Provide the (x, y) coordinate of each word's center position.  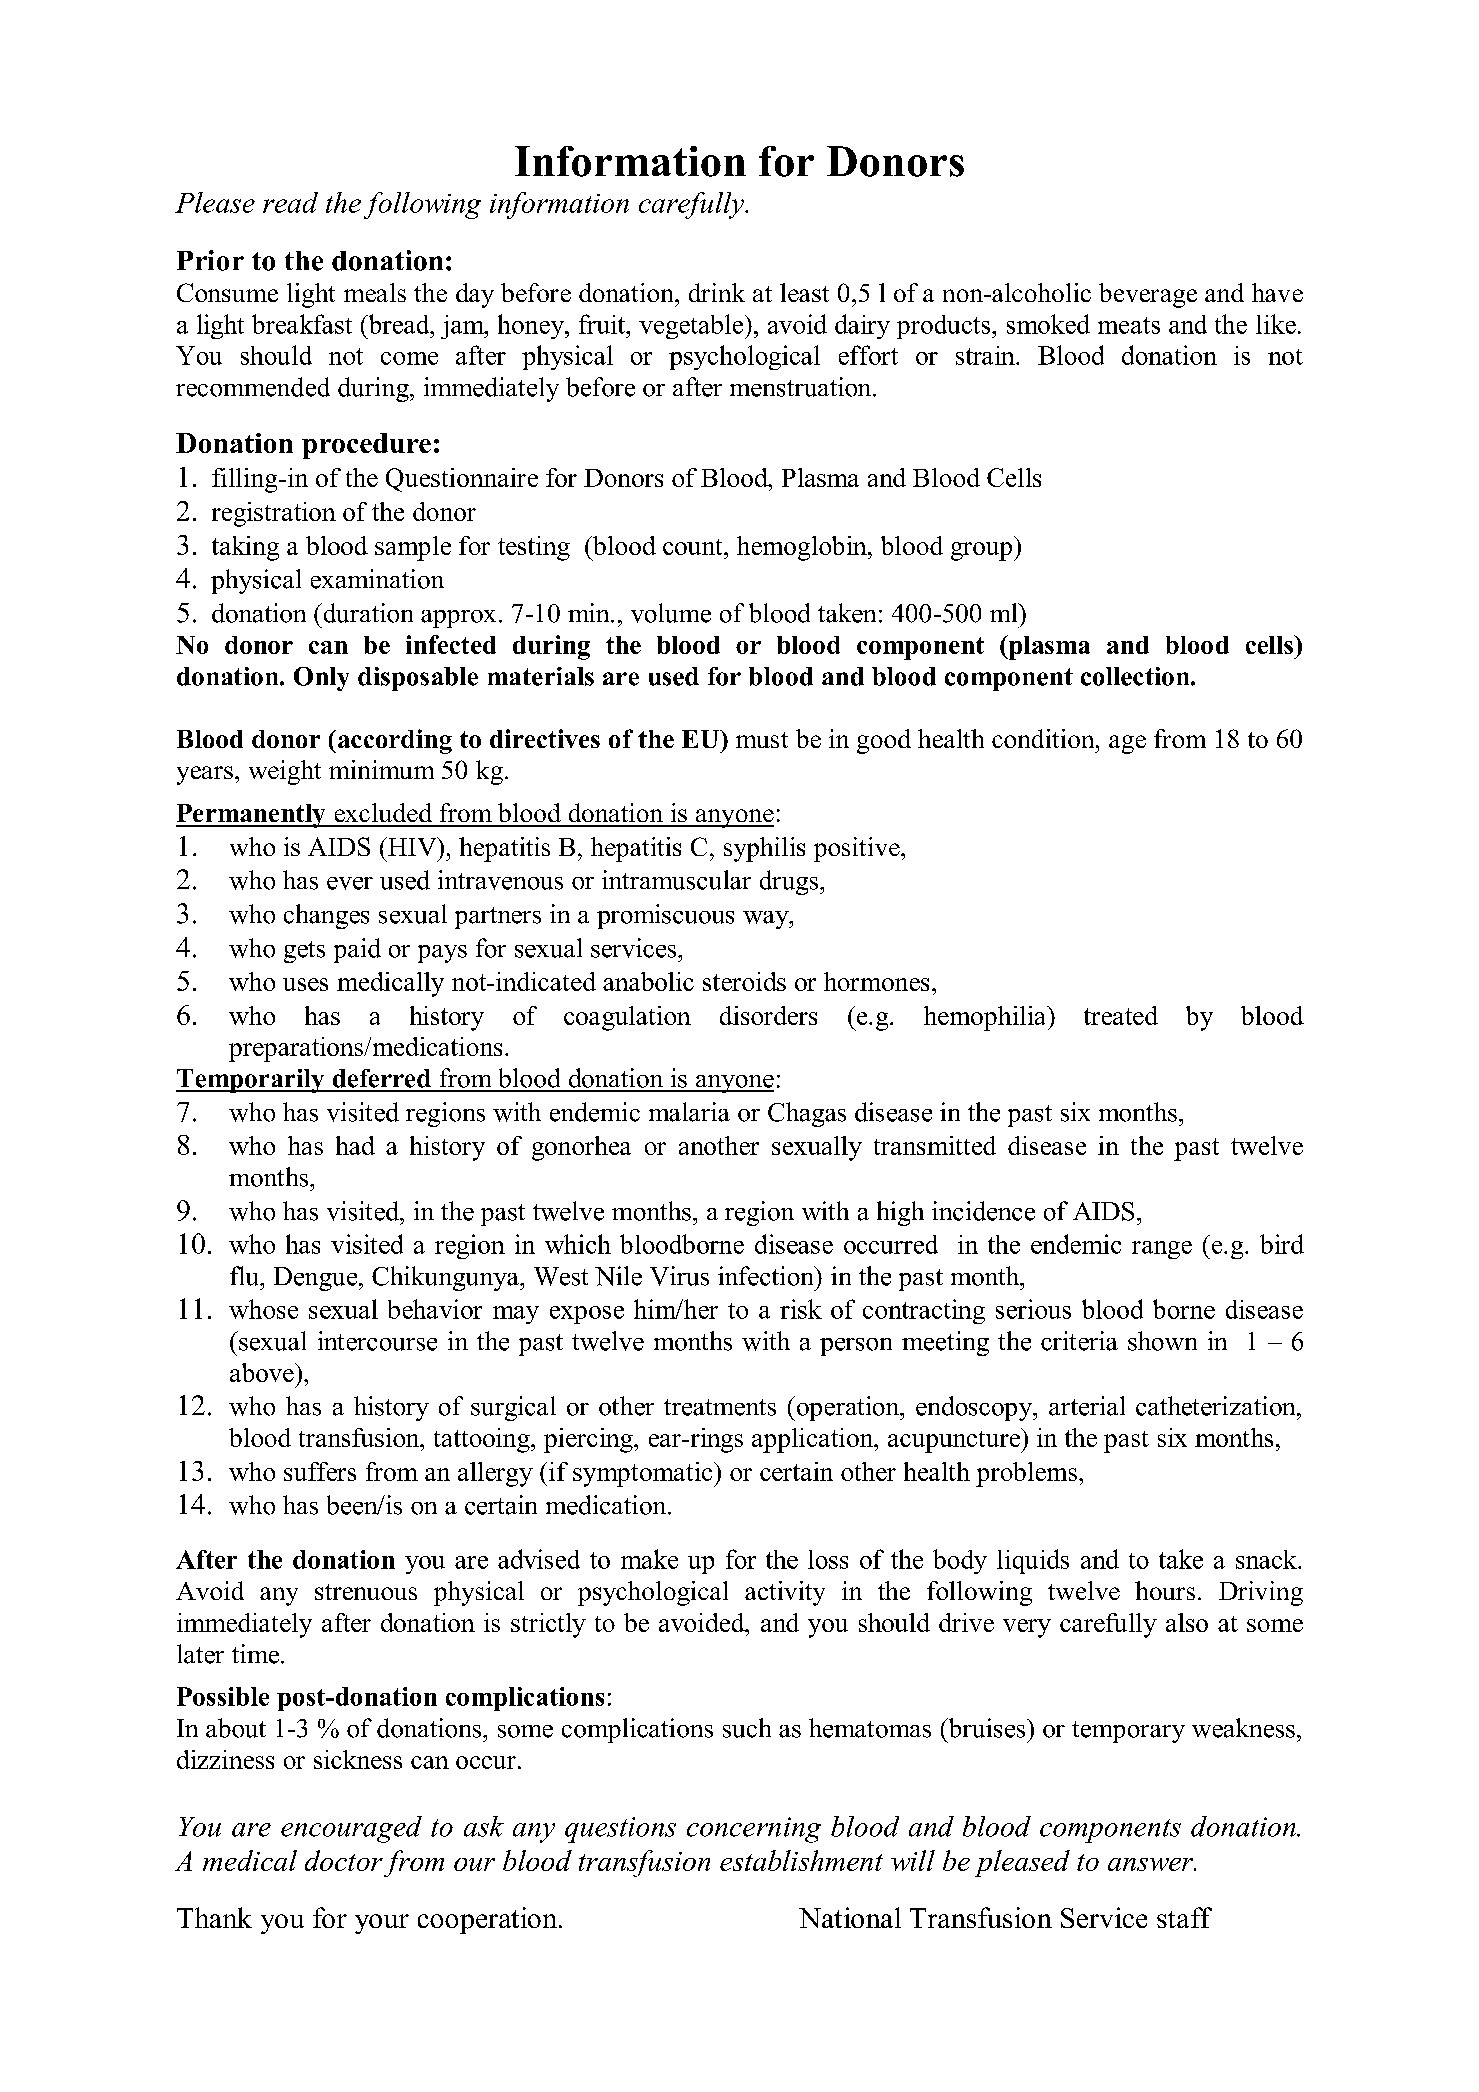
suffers (320, 1471)
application (814, 1440)
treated (1121, 1015)
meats (1129, 325)
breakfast (302, 324)
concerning (754, 1830)
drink (717, 292)
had (355, 1145)
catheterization (1217, 1406)
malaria (689, 1112)
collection (1136, 676)
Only (321, 679)
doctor (344, 1860)
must (762, 740)
